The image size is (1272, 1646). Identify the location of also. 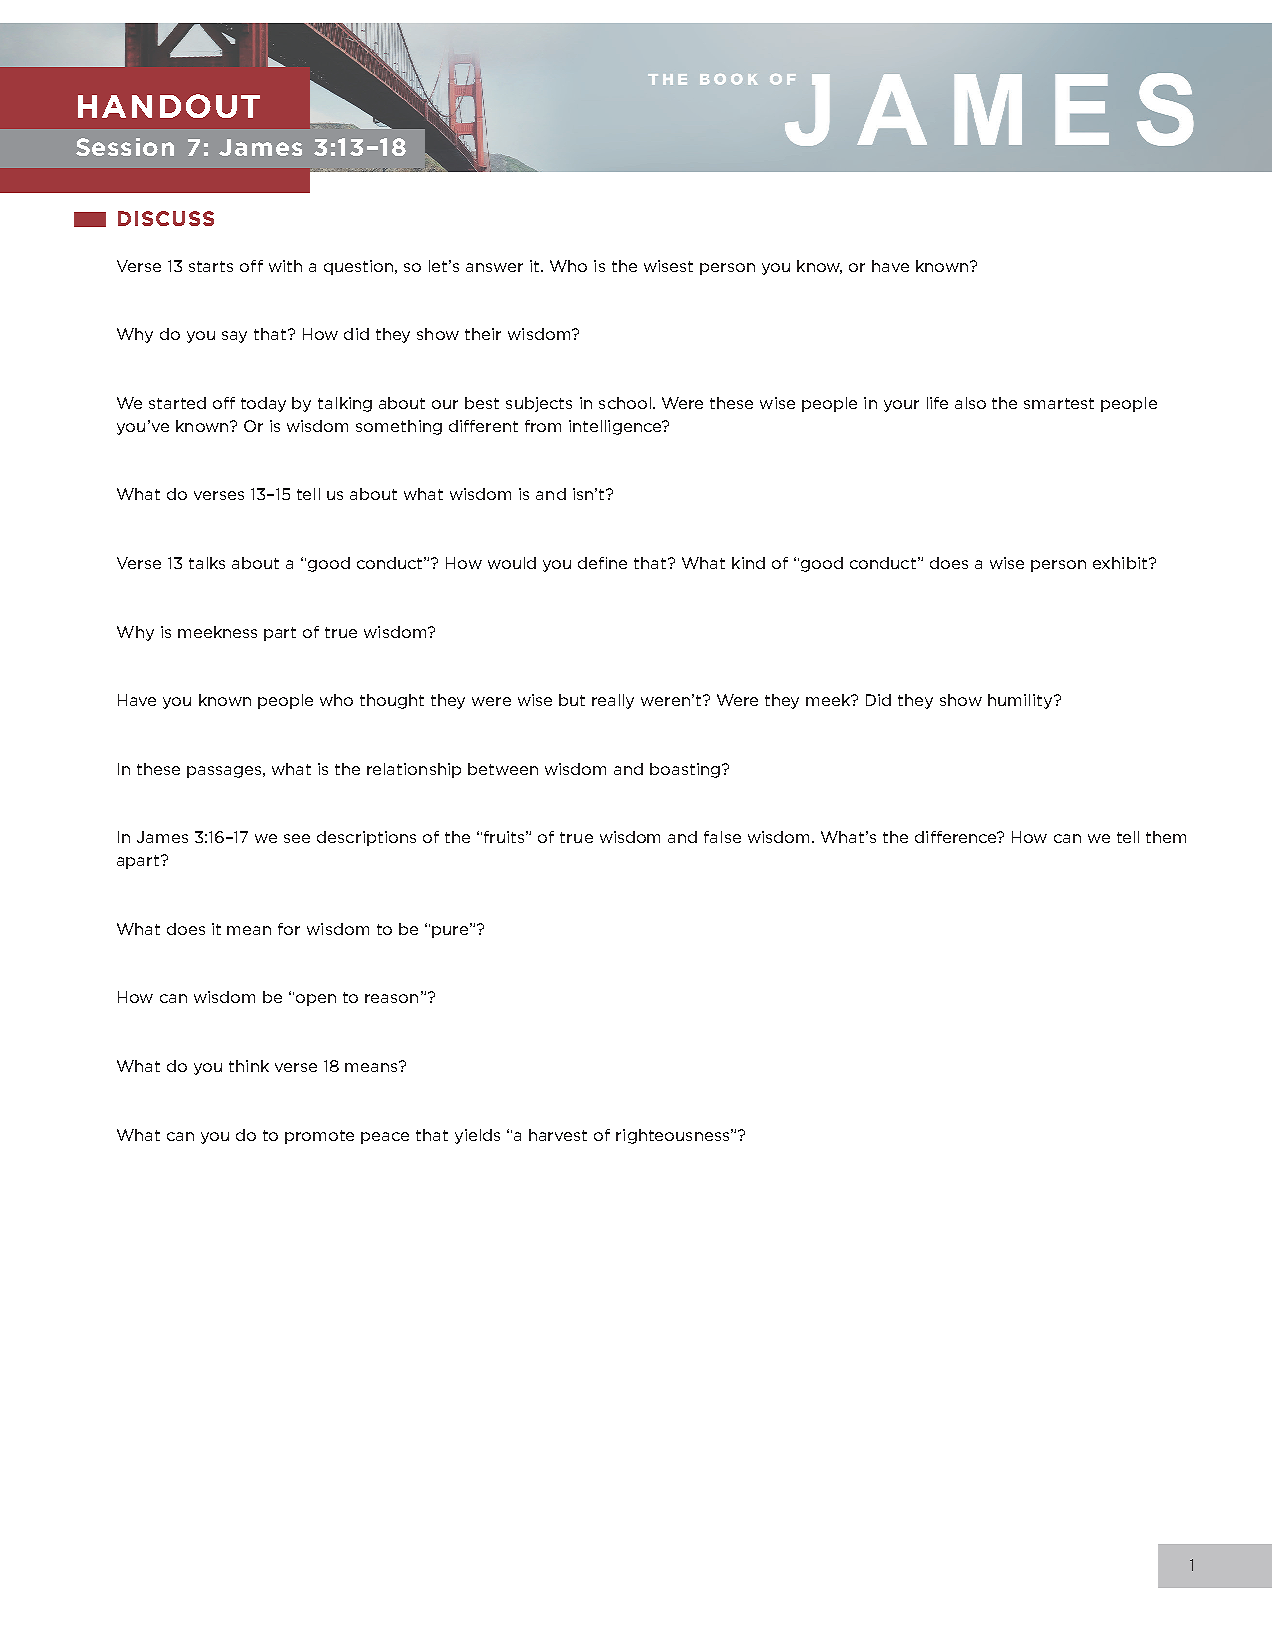
(970, 403).
